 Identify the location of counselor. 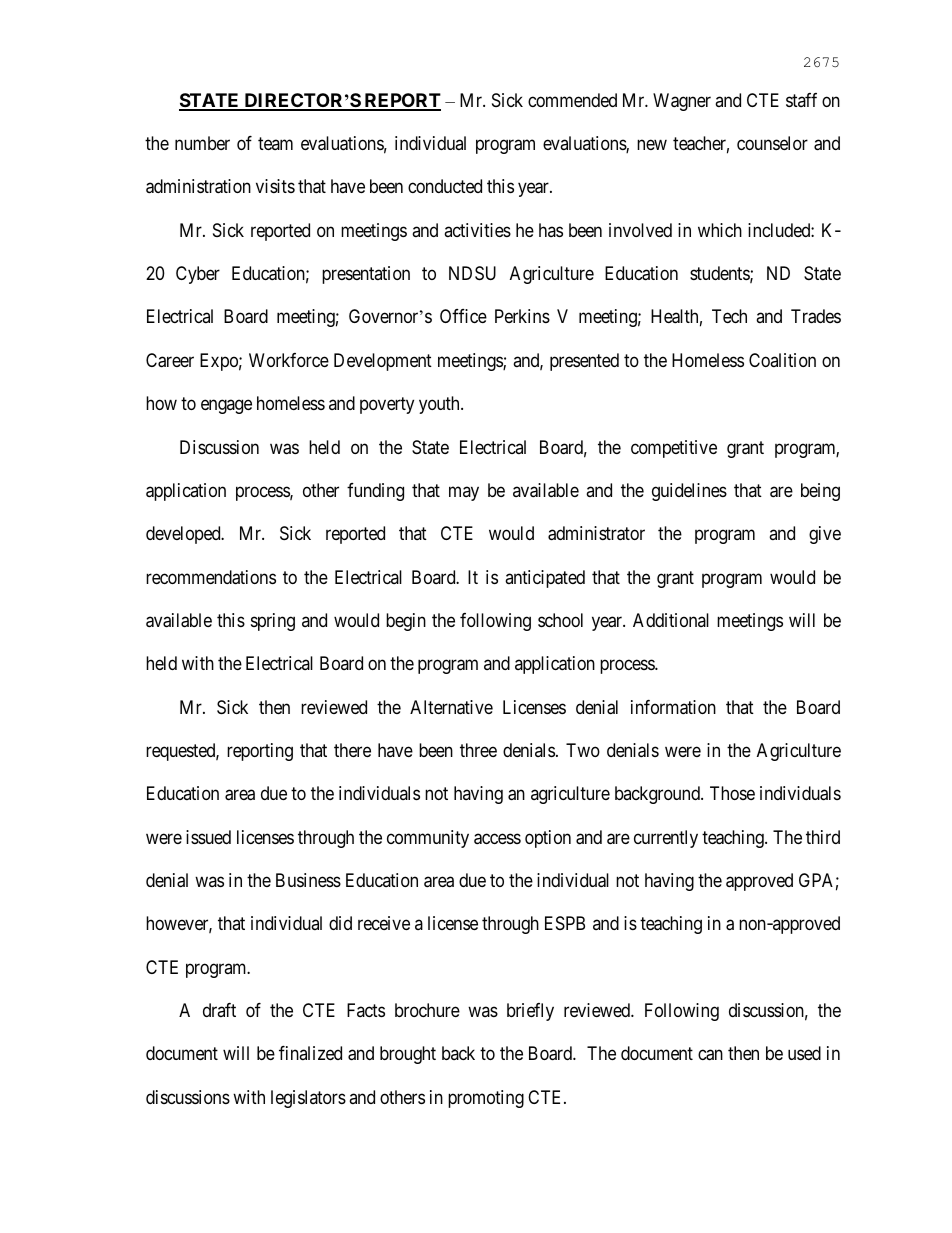
(772, 143).
